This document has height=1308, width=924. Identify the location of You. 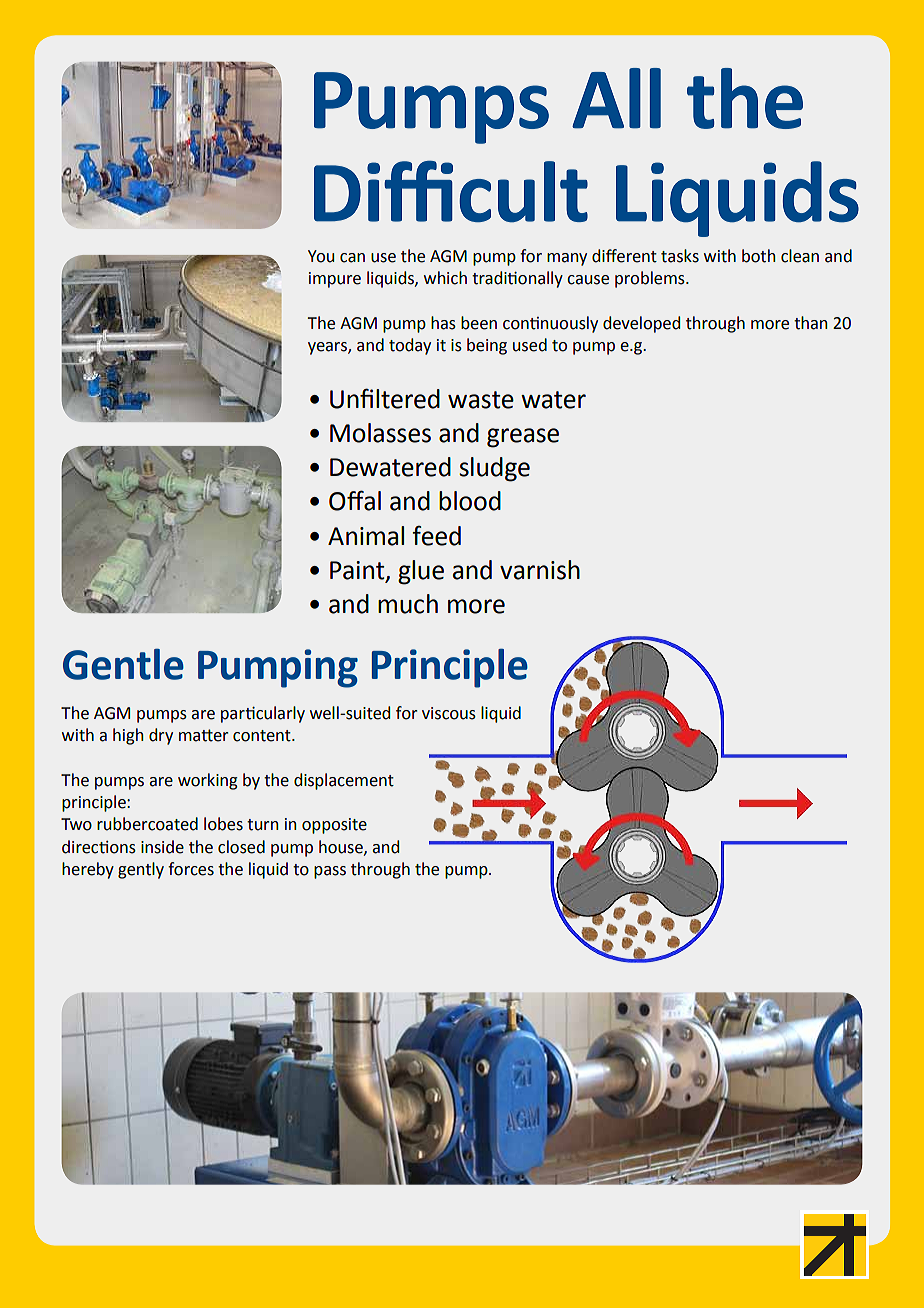
(321, 256).
